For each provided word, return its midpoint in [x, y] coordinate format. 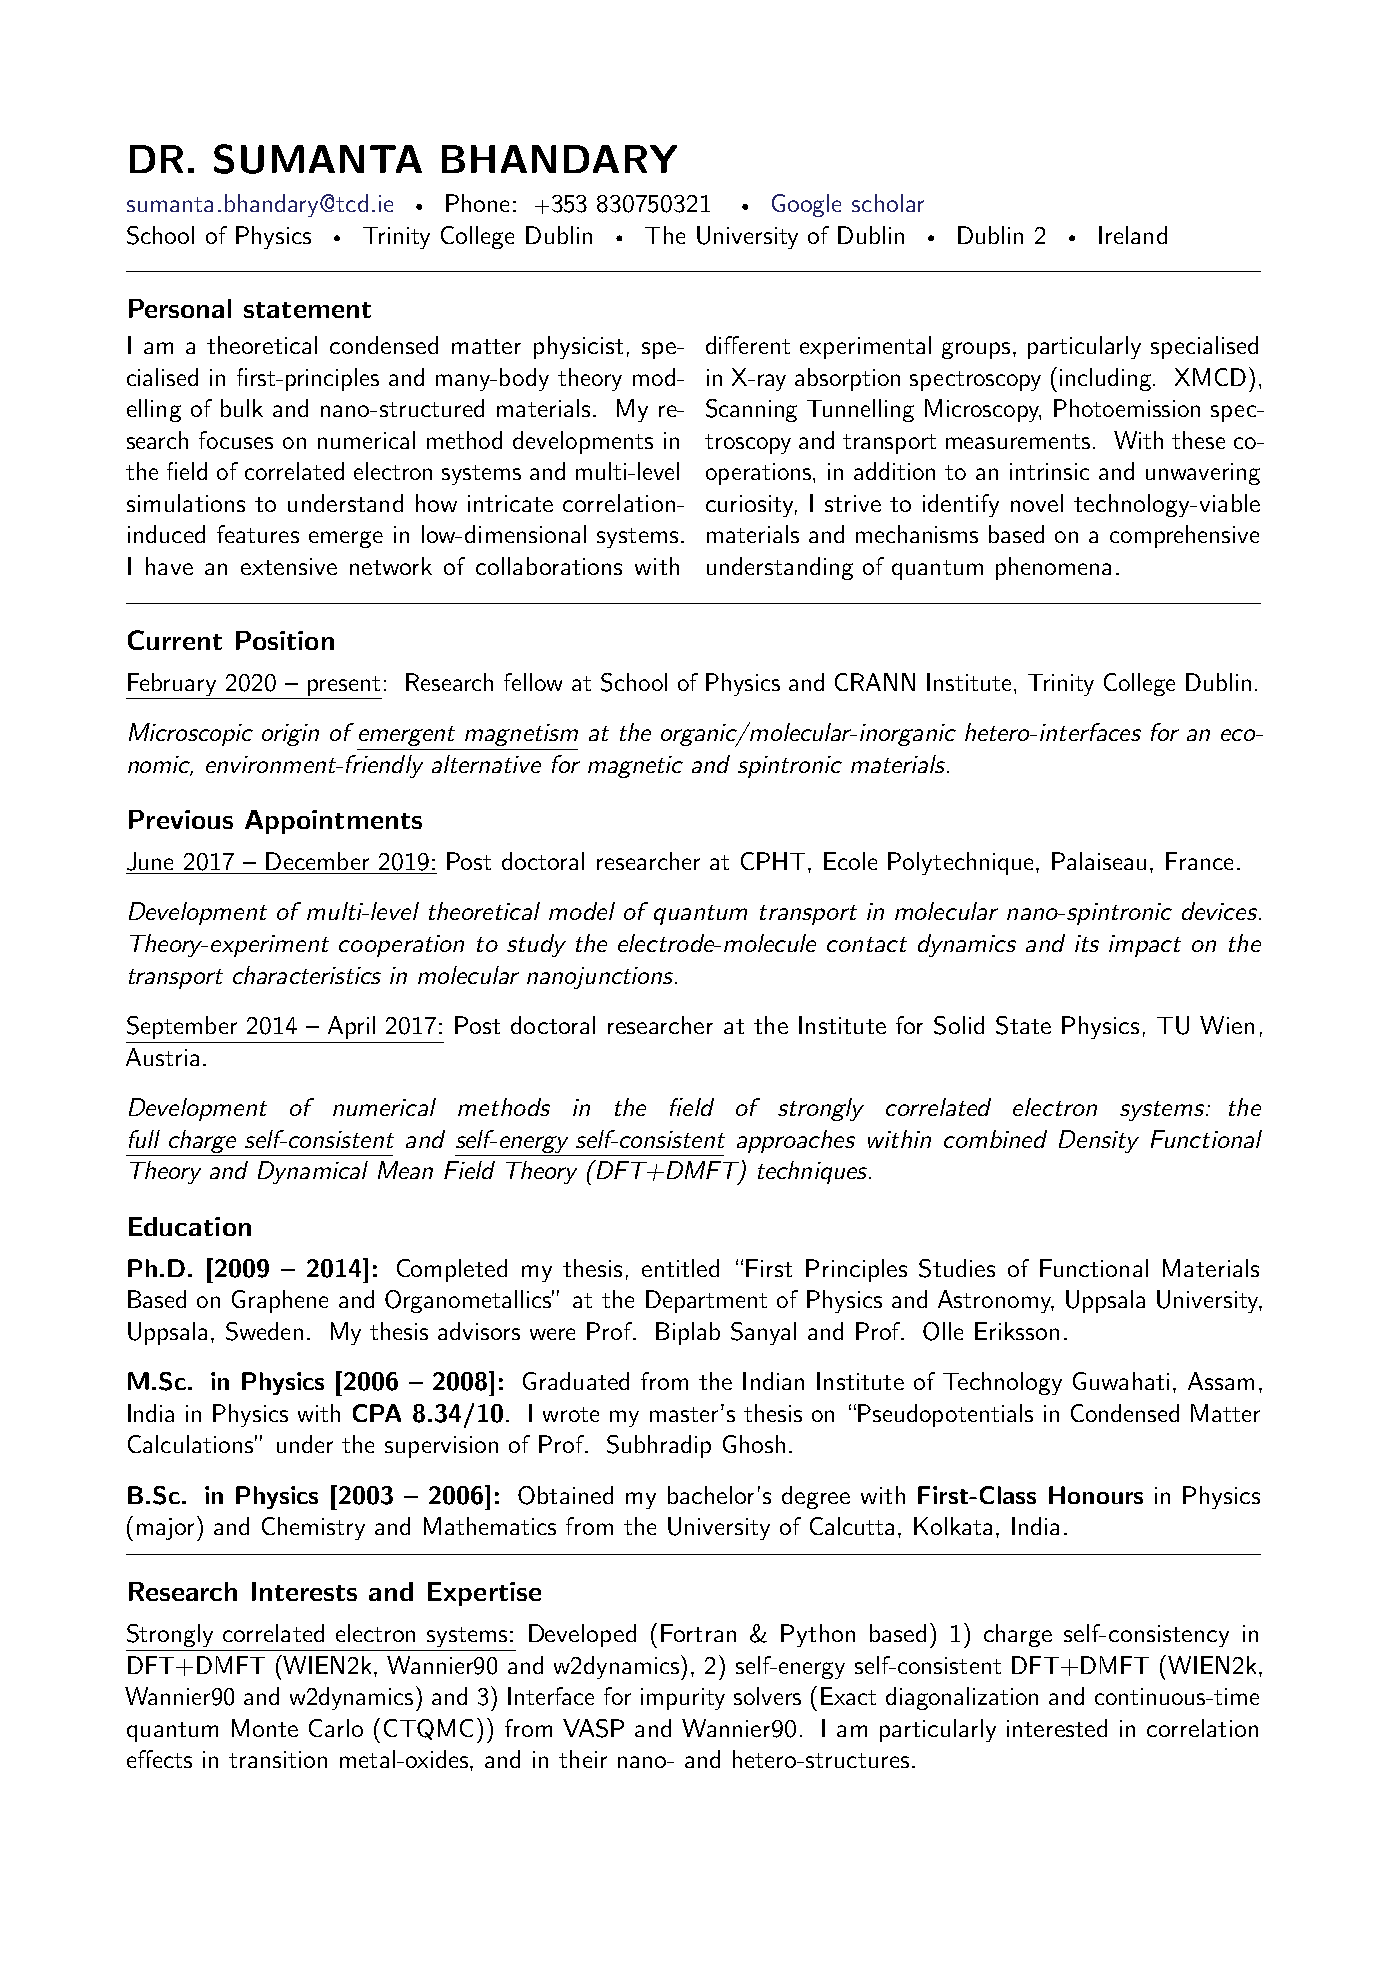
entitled [680, 1268]
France [1199, 861]
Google [806, 205]
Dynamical [313, 1172]
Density [1099, 1141]
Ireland [1133, 235]
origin [290, 735]
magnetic [635, 767]
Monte [265, 1728]
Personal [180, 308]
